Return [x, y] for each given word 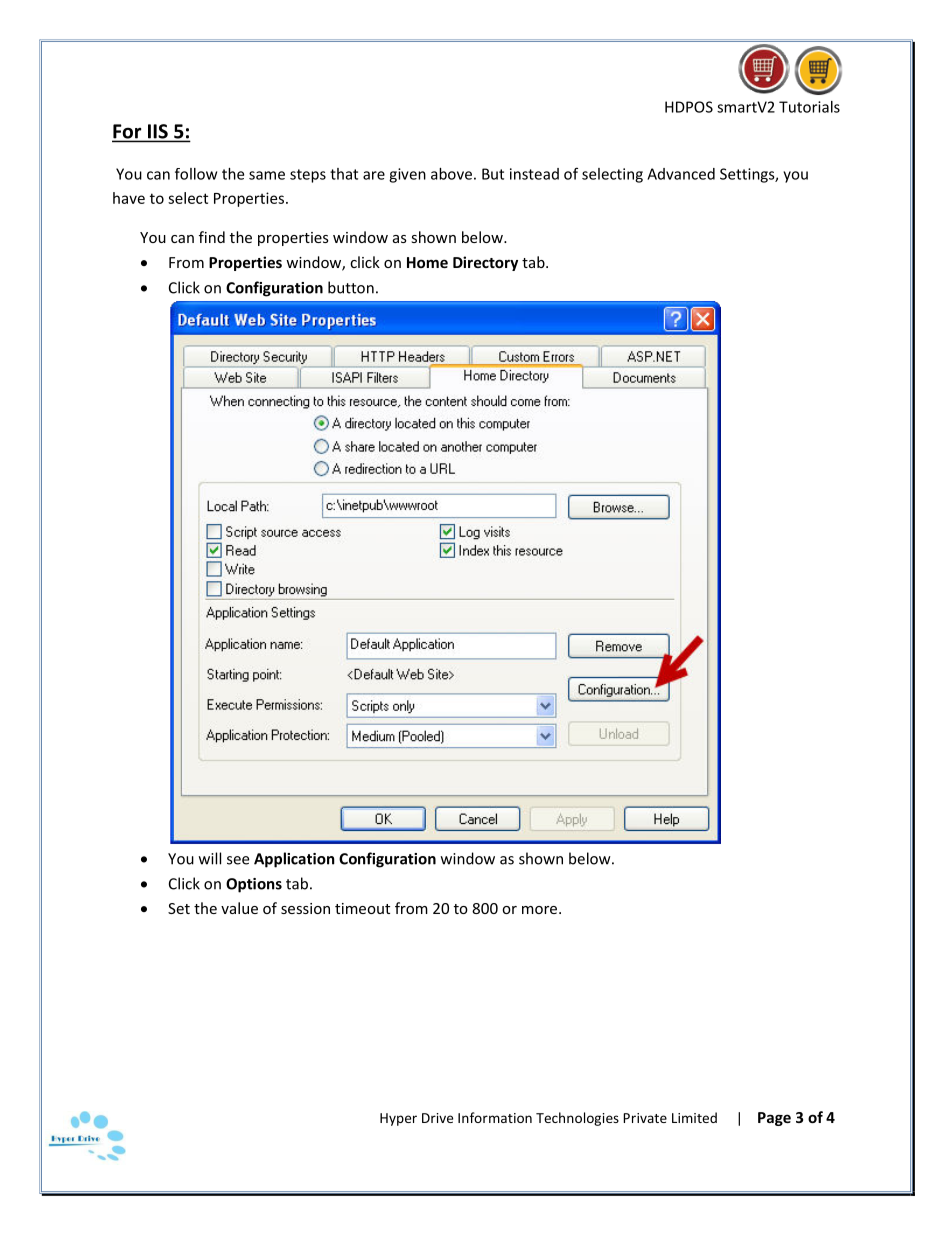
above [451, 174]
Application [294, 860]
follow [196, 174]
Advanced [681, 174]
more [541, 910]
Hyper [398, 1119]
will [210, 858]
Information [495, 1117]
